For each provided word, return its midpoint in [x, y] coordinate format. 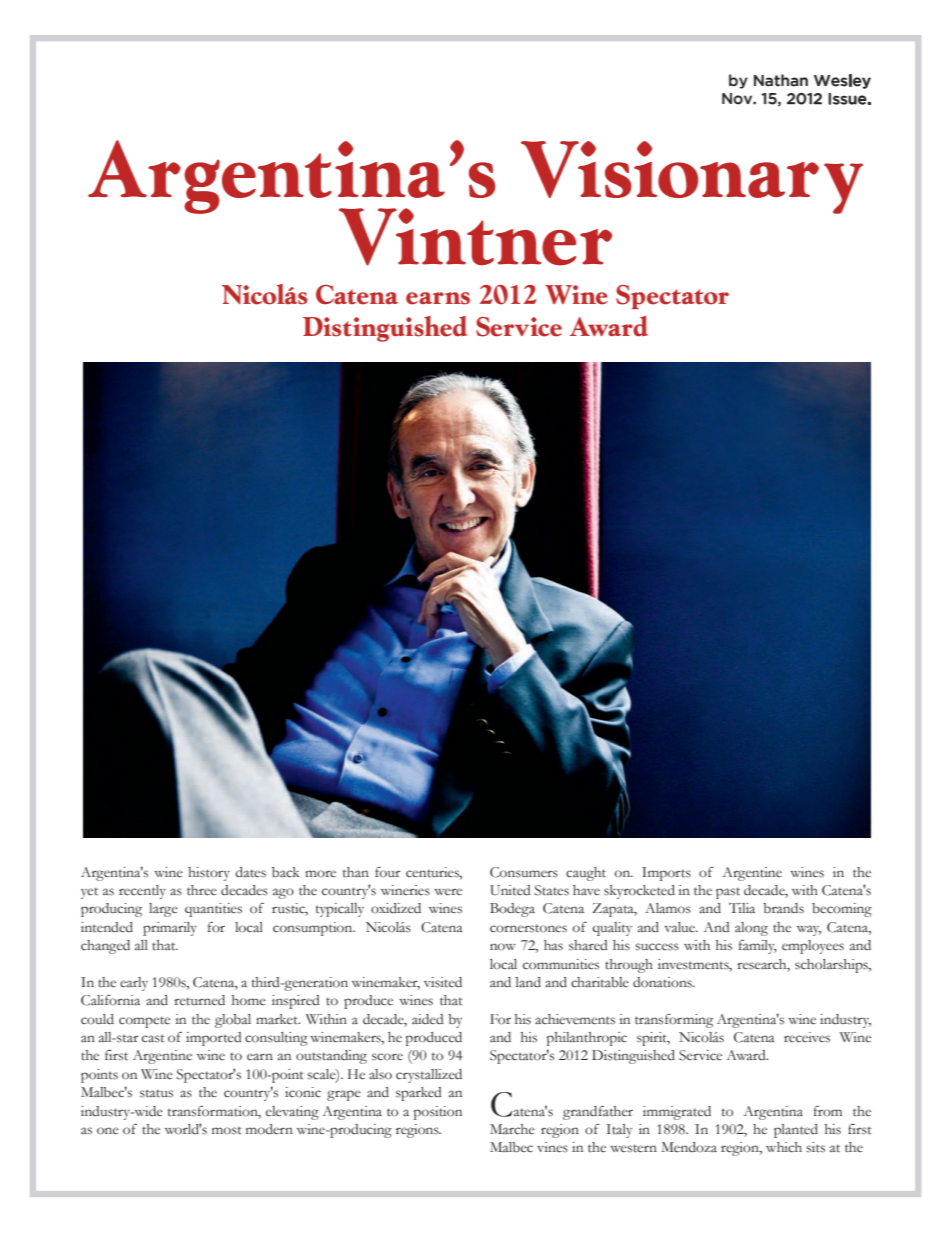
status [156, 1093]
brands [783, 908]
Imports [666, 874]
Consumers [524, 872]
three [202, 890]
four [388, 872]
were [448, 892]
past [728, 893]
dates [250, 872]
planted [796, 1131]
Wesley [842, 81]
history [209, 874]
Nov [738, 99]
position [438, 1113]
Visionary [692, 177]
